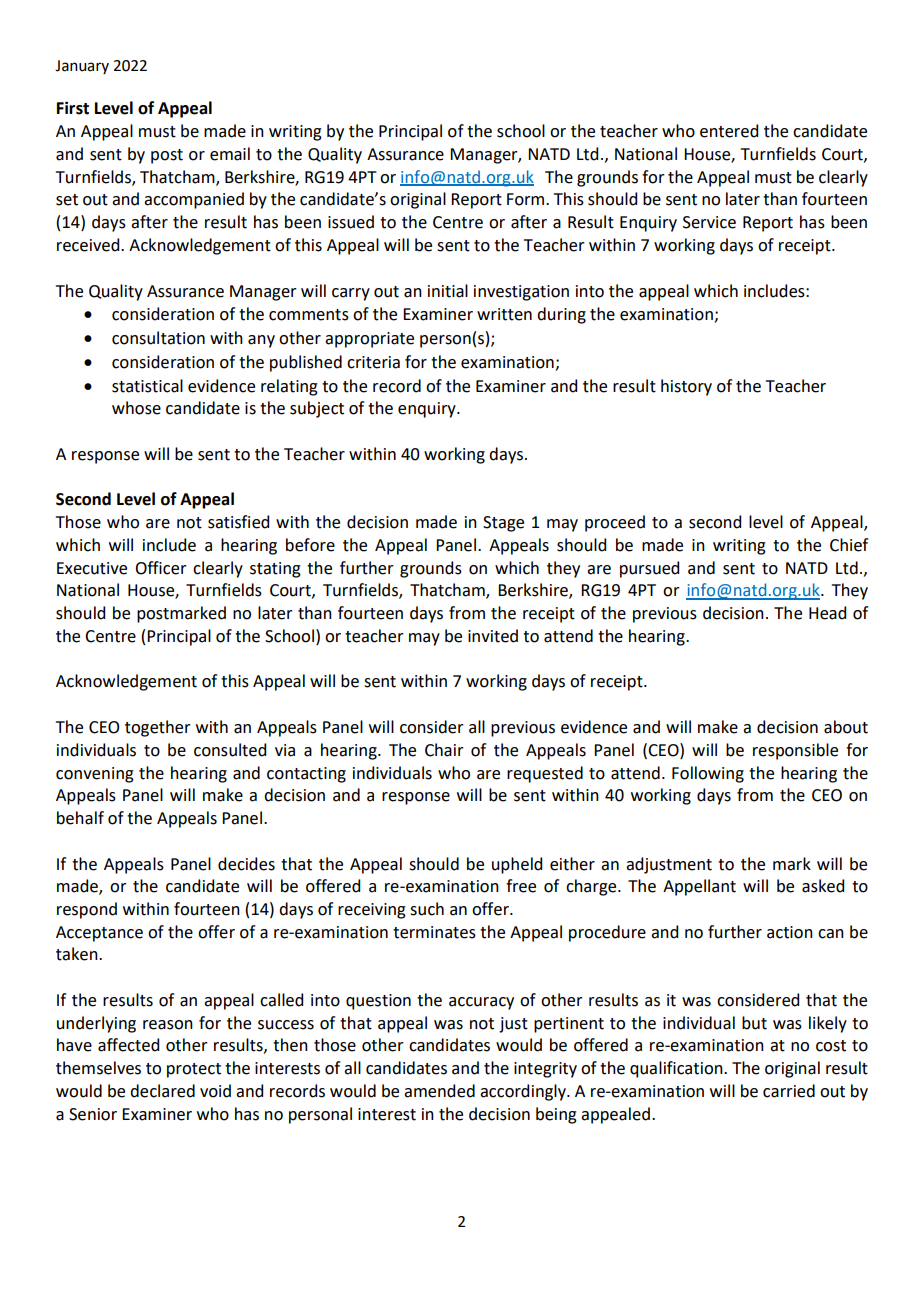 This screenshot has width=924, height=1308. Describe the element at coordinates (527, 199) in the screenshot. I see `Form` at that location.
